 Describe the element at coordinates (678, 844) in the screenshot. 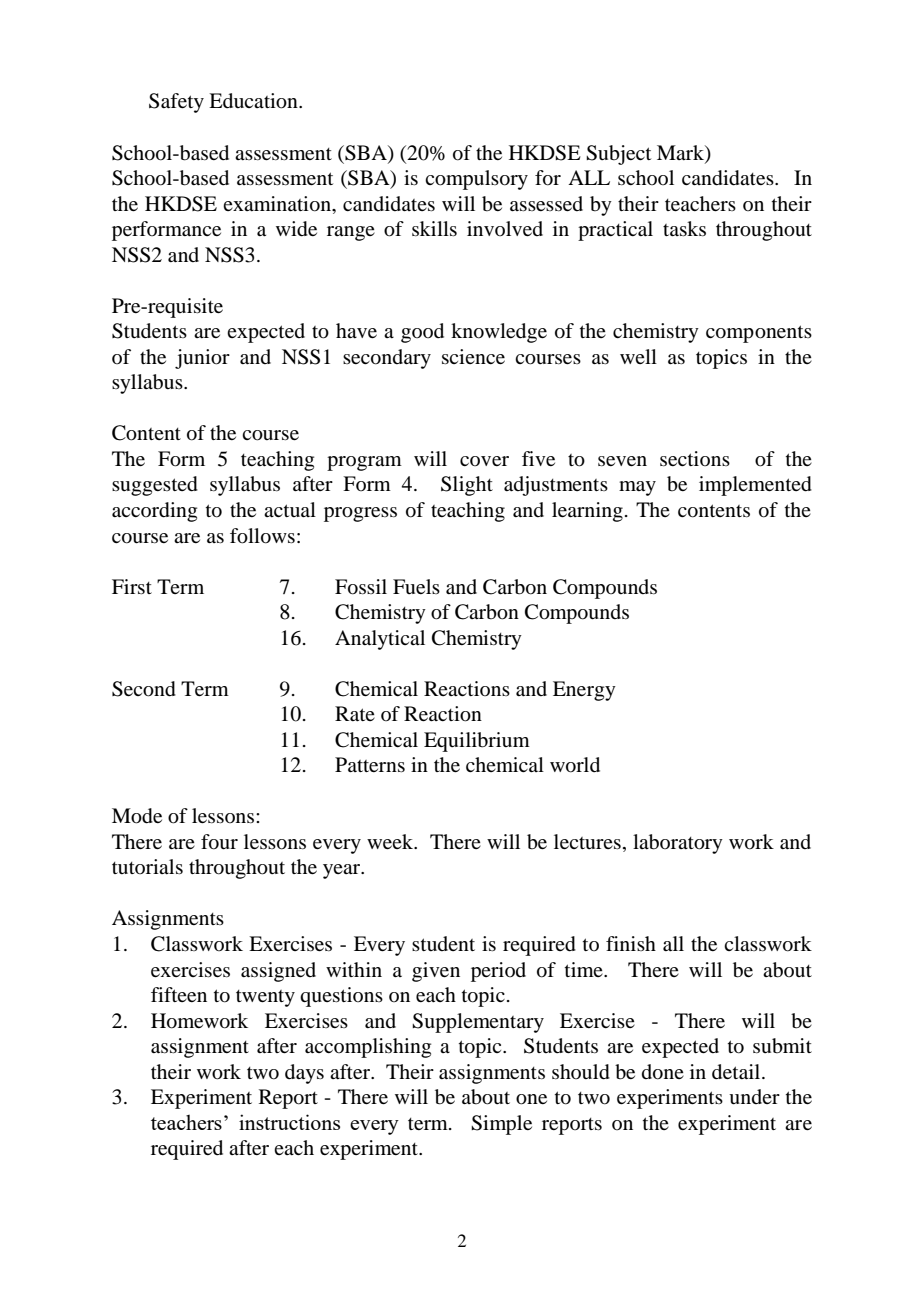

I see `laboratory` at that location.
